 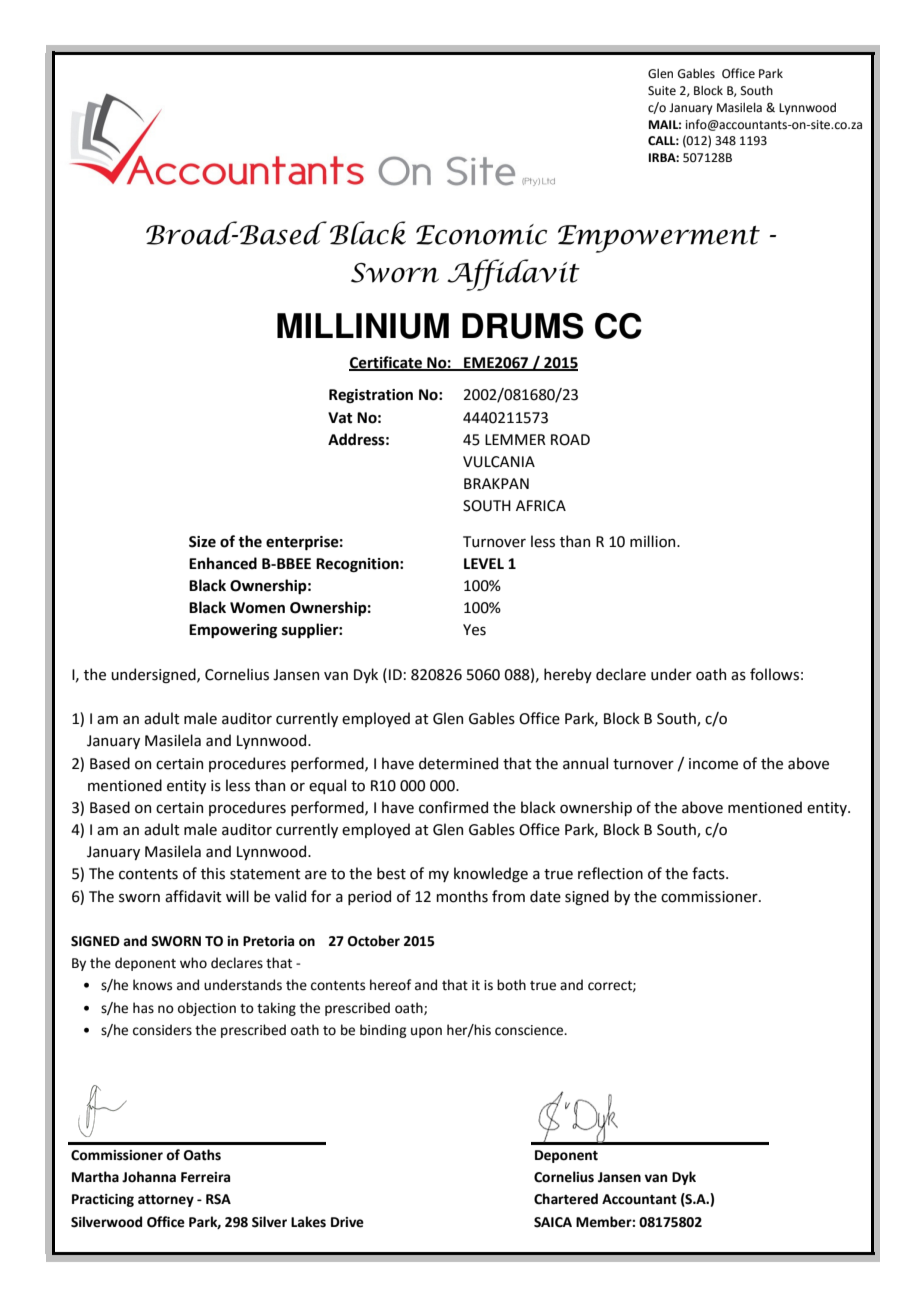 What do you see at coordinates (458, 763) in the screenshot?
I see `determined` at bounding box center [458, 763].
